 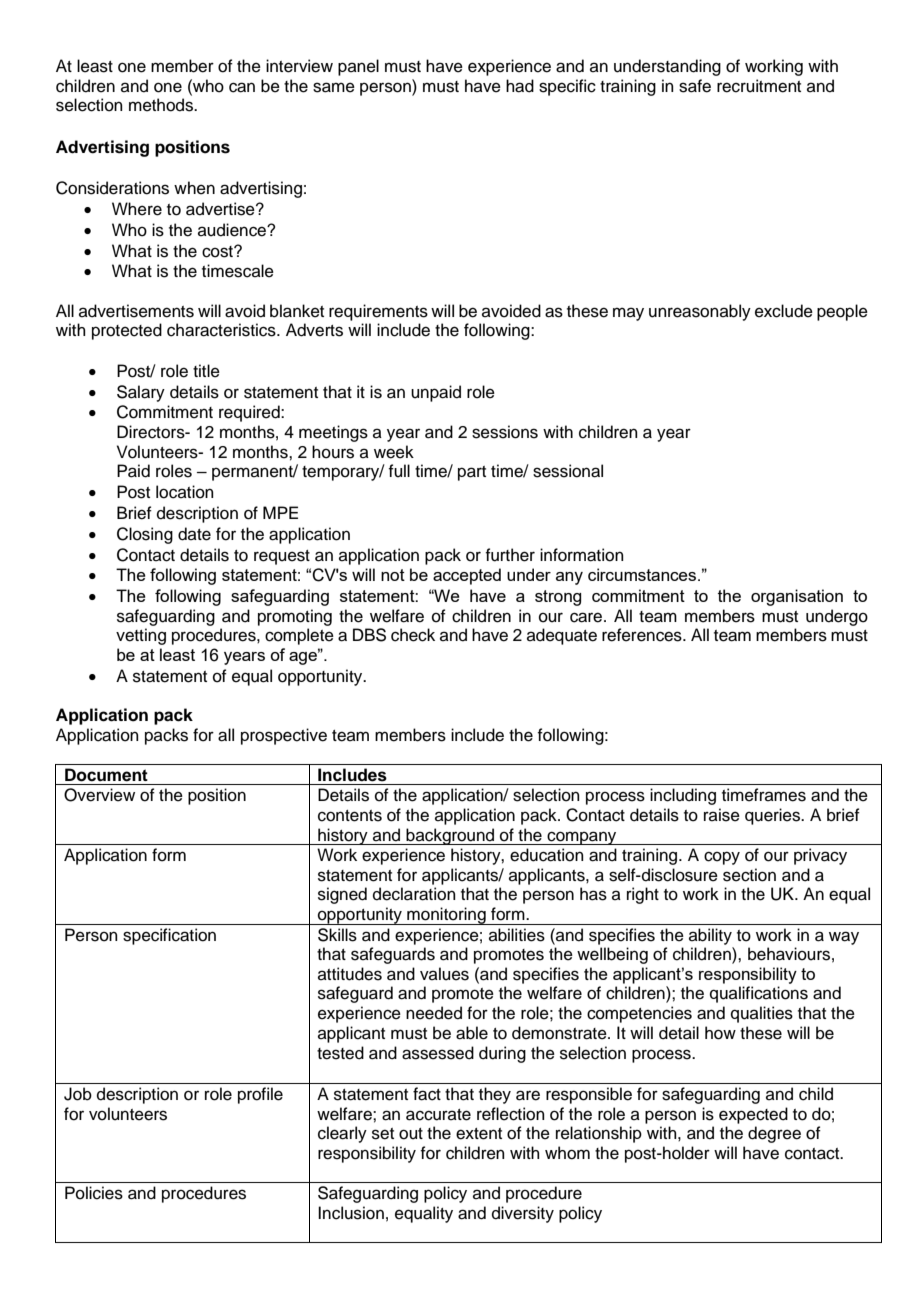 What do you see at coordinates (479, 1134) in the screenshot?
I see `extent` at bounding box center [479, 1134].
